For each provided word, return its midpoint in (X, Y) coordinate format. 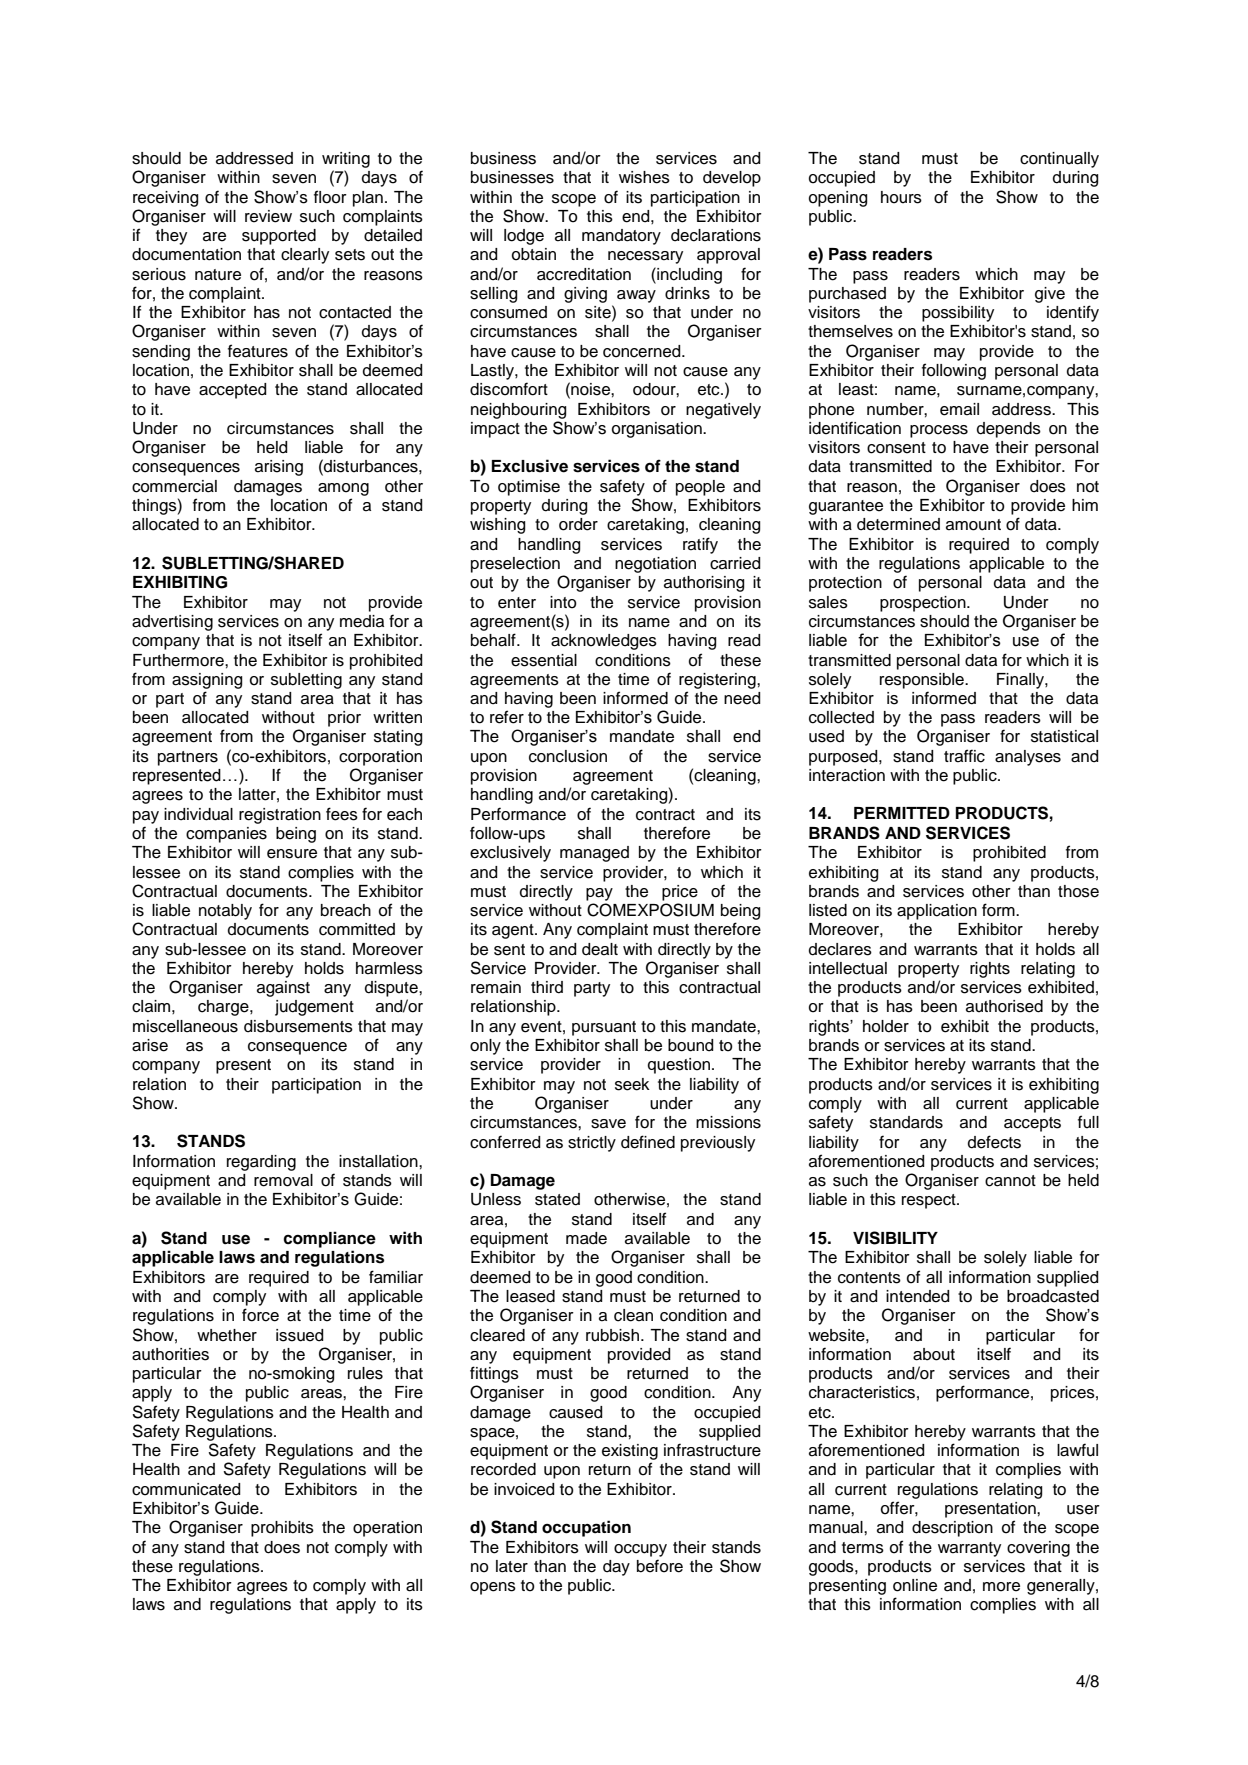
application (937, 912)
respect (930, 1201)
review (268, 216)
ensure (292, 854)
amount (973, 525)
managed (594, 854)
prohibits (282, 1529)
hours (901, 197)
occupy (640, 1550)
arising (279, 468)
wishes (644, 177)
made (586, 1238)
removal (283, 1180)
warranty (969, 1549)
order (578, 524)
